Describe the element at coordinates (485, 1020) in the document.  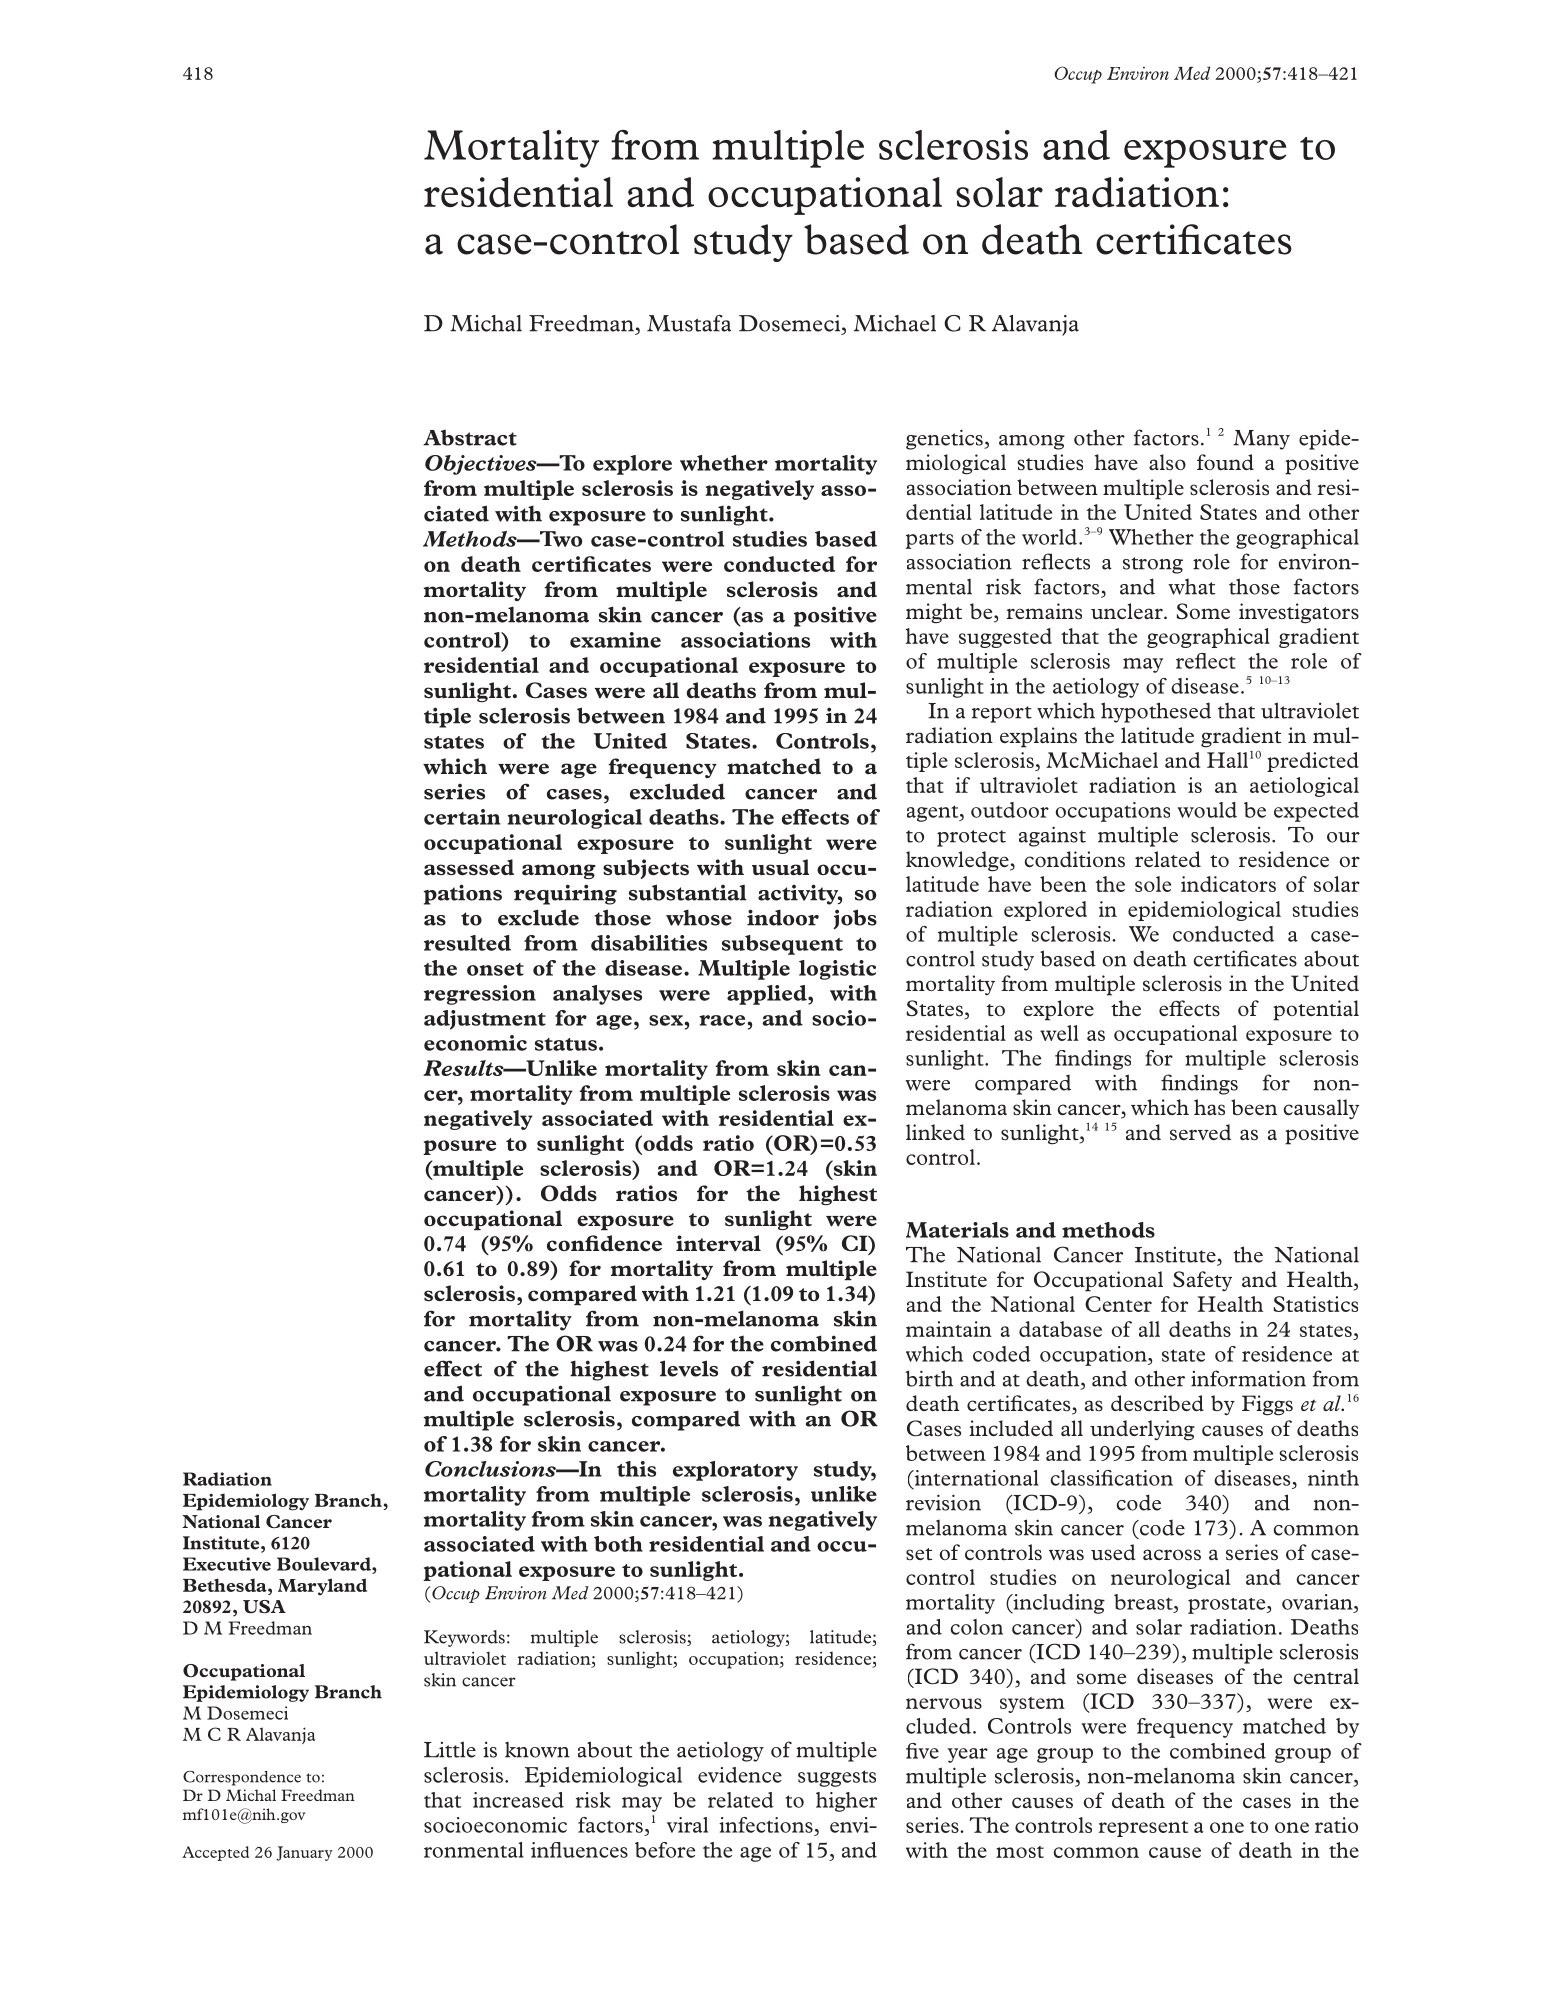
I see `adjustment` at that location.
